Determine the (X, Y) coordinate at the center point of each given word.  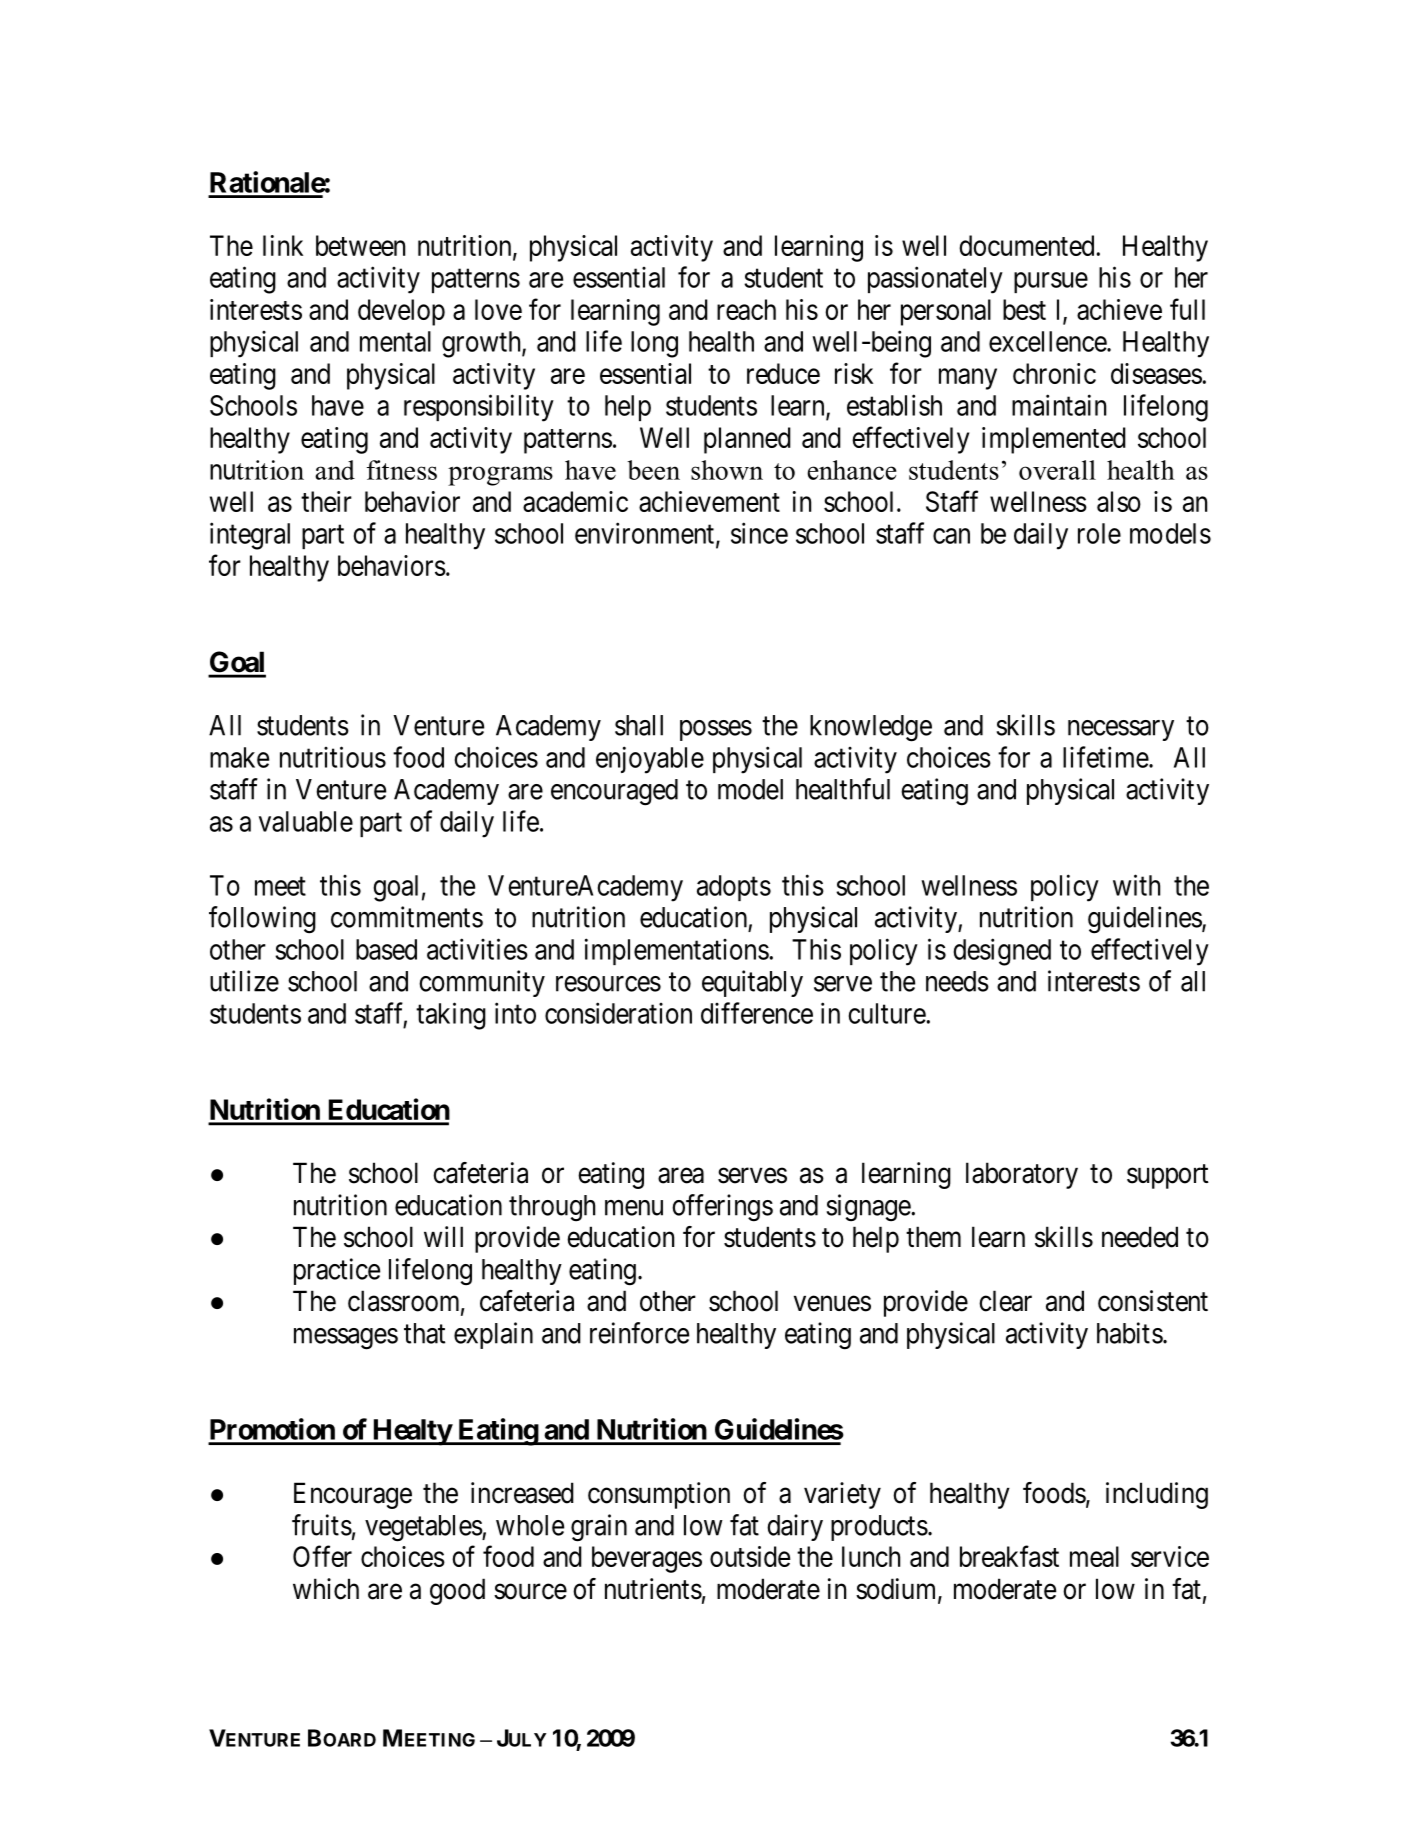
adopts (734, 888)
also (1119, 501)
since (759, 533)
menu (634, 1208)
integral (250, 536)
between (360, 245)
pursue (1051, 282)
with (1136, 885)
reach (746, 309)
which (326, 1589)
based (386, 949)
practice (337, 1271)
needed (1140, 1237)
